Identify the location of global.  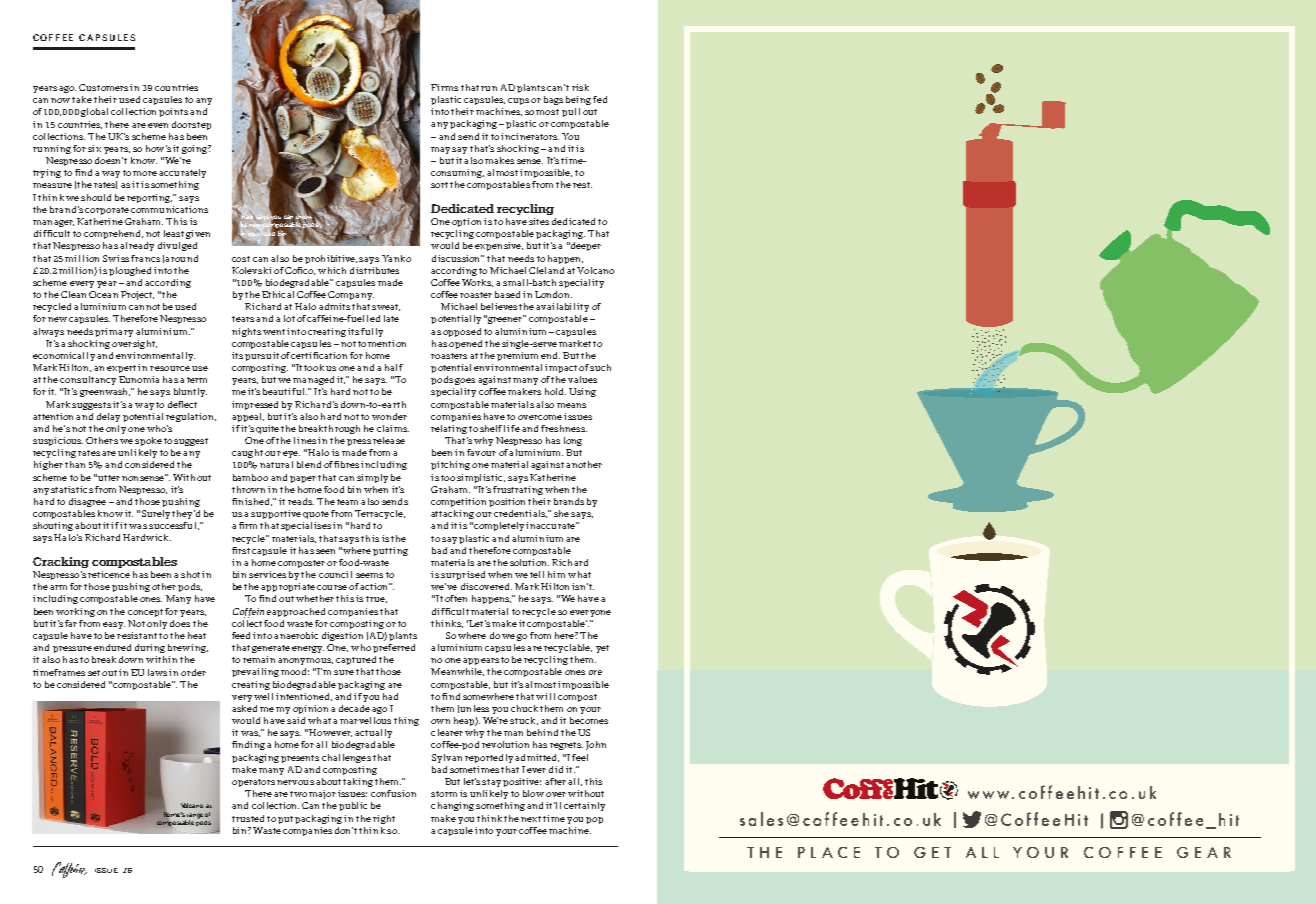
(94, 112).
